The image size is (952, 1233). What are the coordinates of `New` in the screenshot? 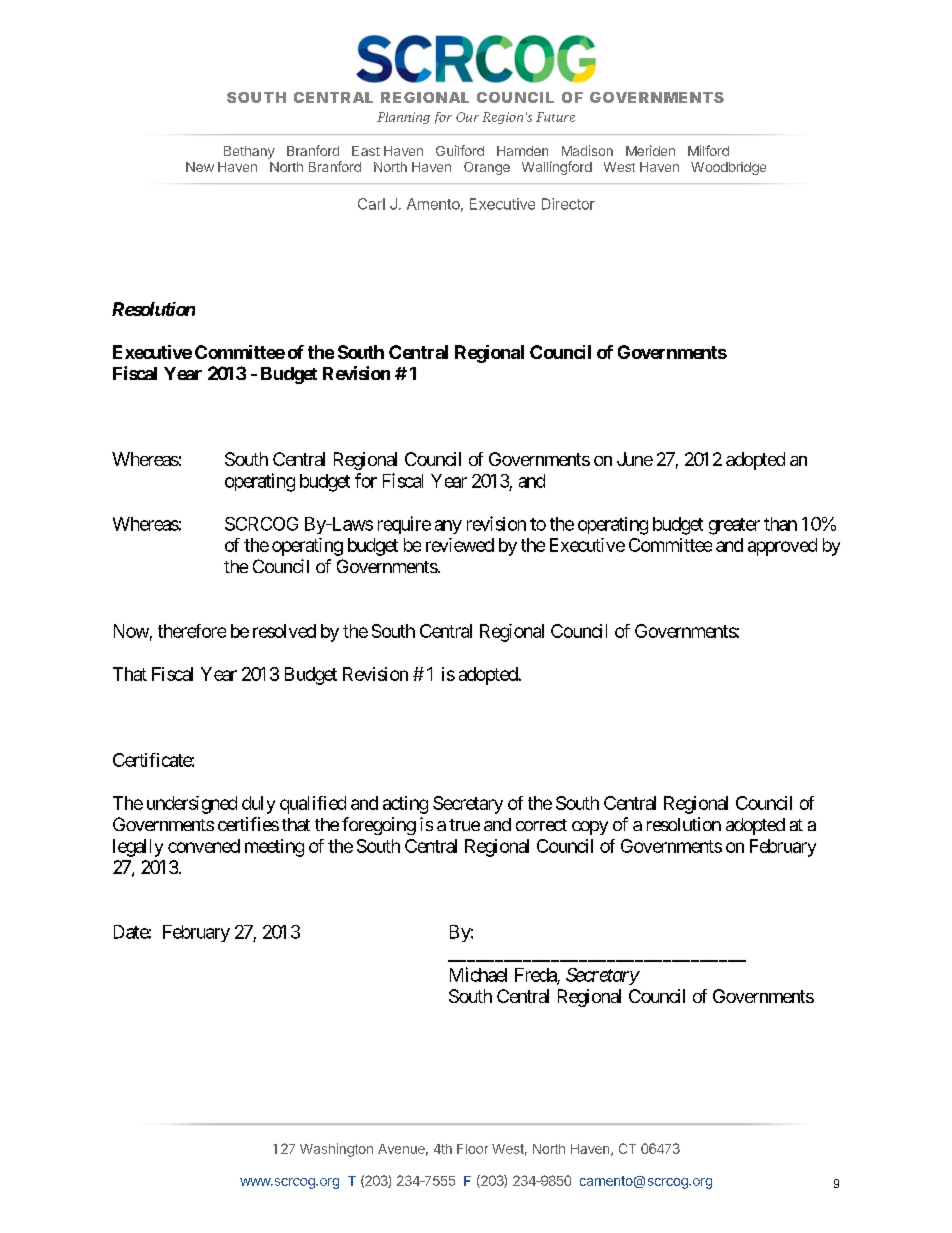 It's located at (200, 167).
